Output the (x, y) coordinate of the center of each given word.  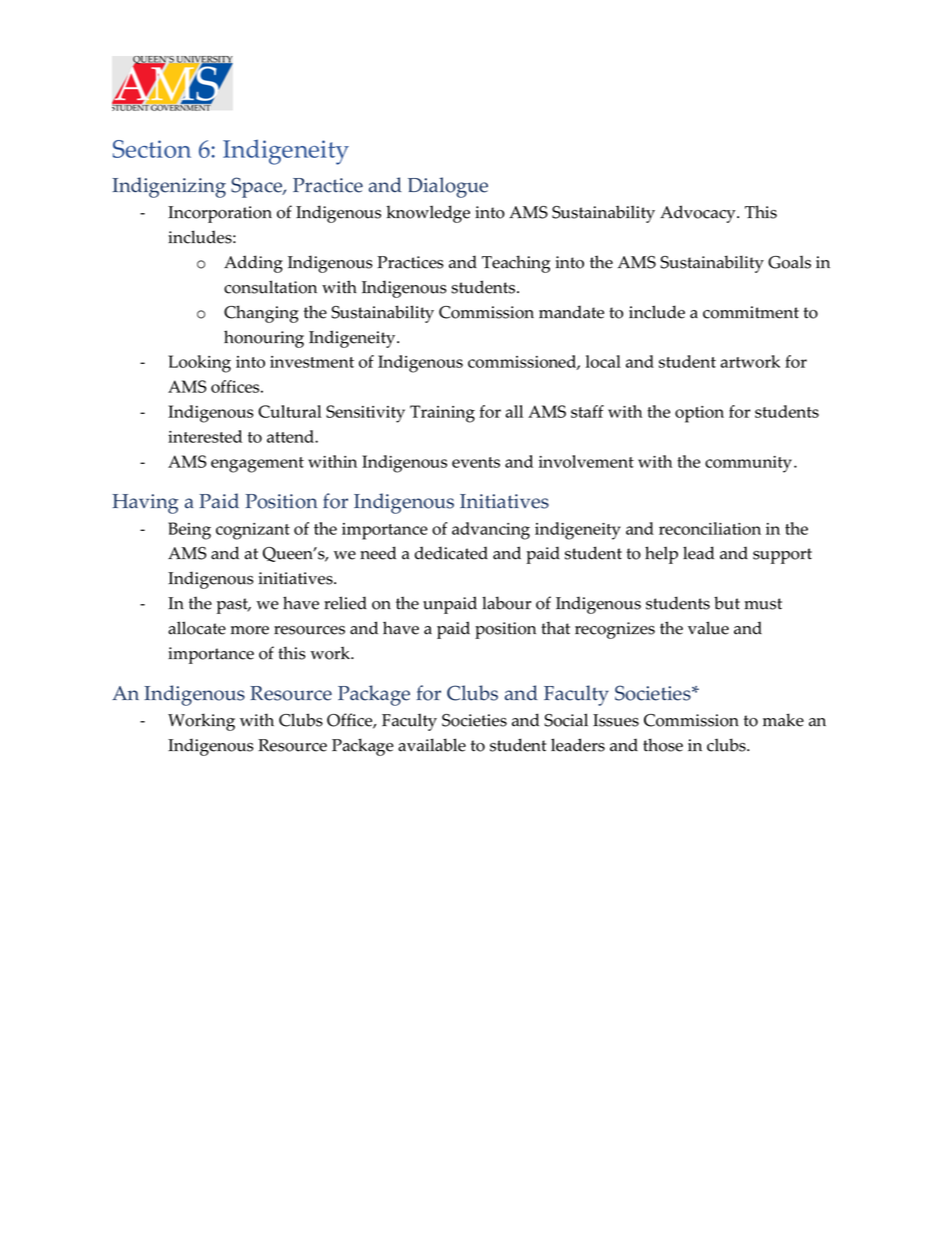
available (432, 745)
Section (152, 149)
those (663, 745)
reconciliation (710, 528)
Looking (199, 364)
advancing (491, 531)
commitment (751, 312)
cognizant (253, 531)
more (250, 630)
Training (442, 414)
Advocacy (699, 214)
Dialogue (448, 187)
